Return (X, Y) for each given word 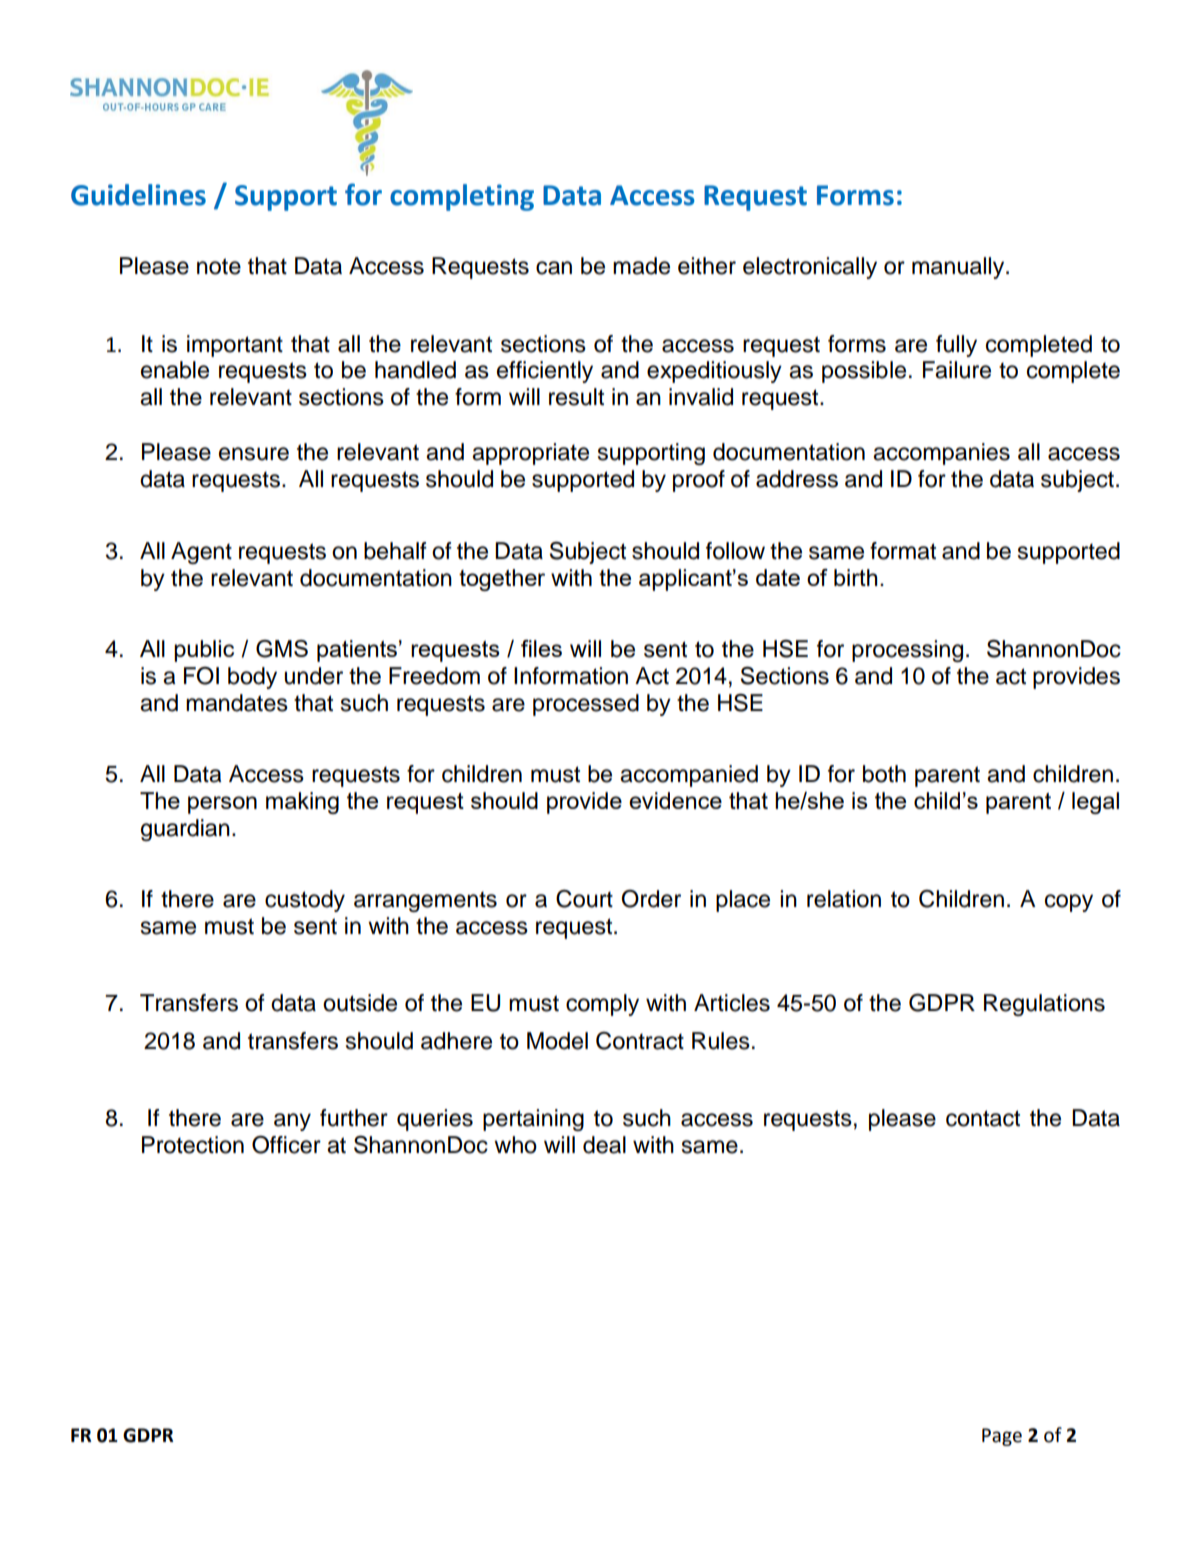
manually (959, 268)
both (884, 774)
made (641, 266)
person (222, 805)
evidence (675, 800)
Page (1002, 1437)
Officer (286, 1144)
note (219, 266)
